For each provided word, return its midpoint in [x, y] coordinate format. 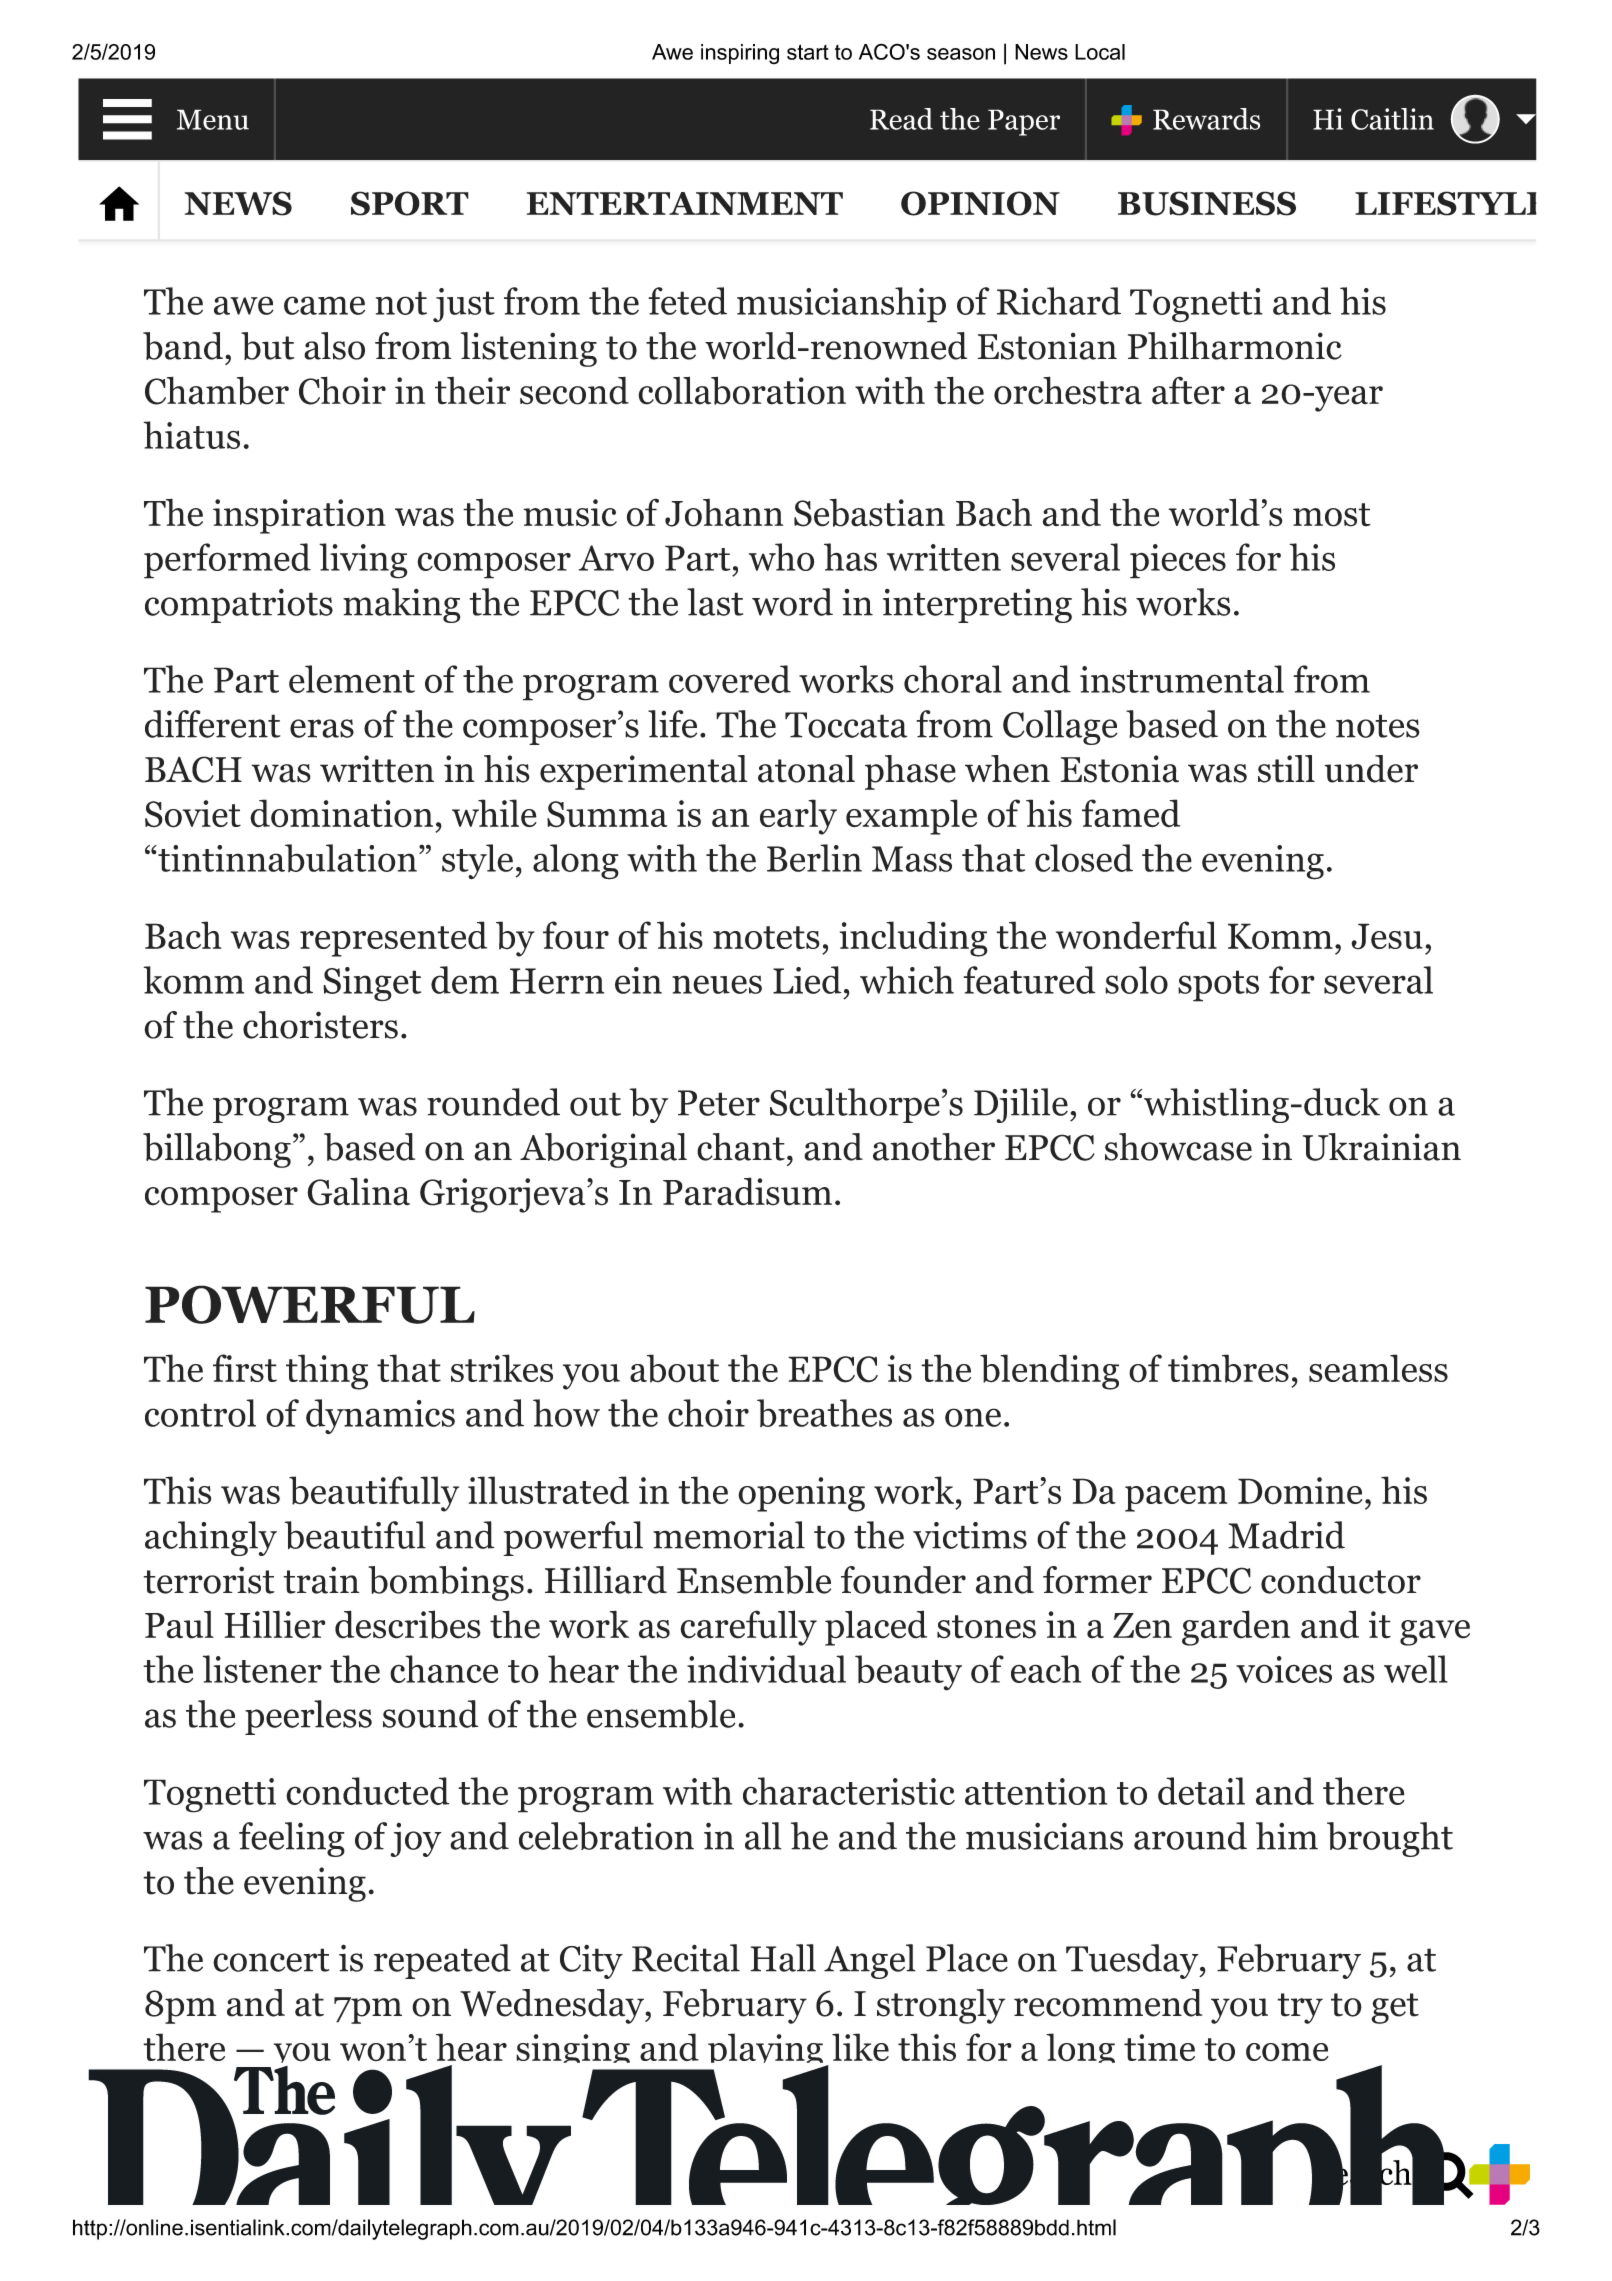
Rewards [1206, 119]
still [1286, 769]
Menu [213, 119]
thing [327, 1372]
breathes [824, 1413]
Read [901, 119]
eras [322, 728]
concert [271, 1960]
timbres [1228, 1368]
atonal [806, 769]
